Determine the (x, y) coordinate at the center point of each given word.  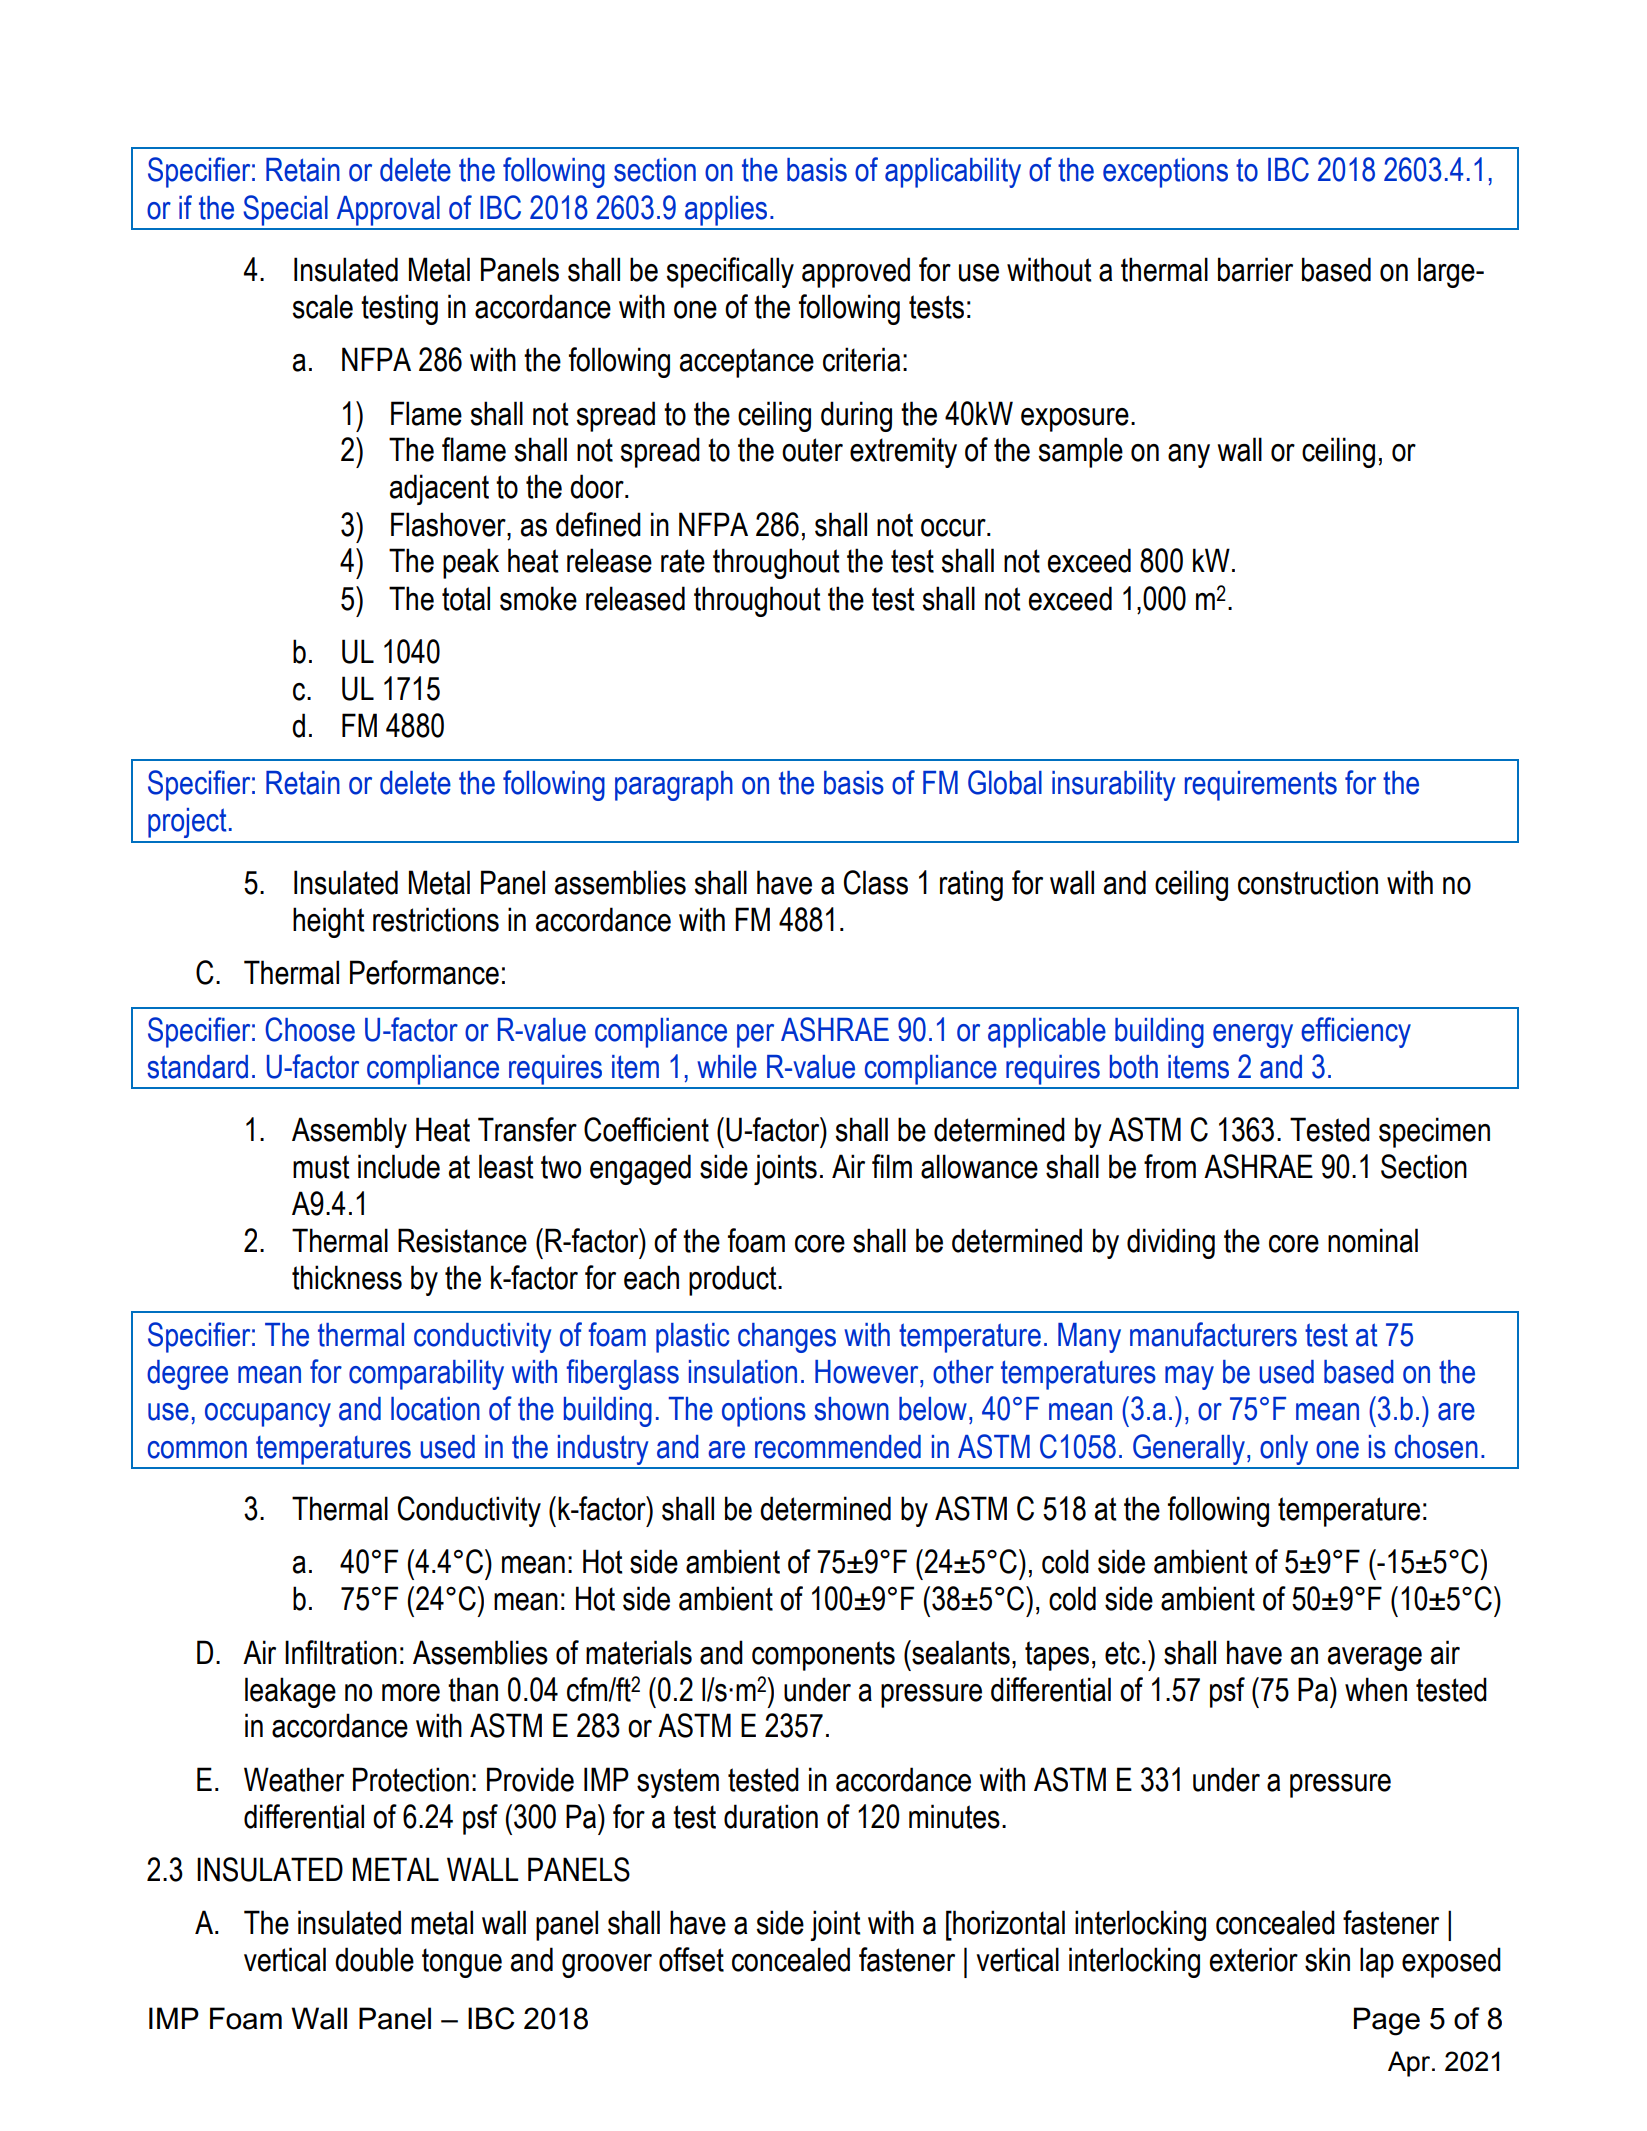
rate (683, 561)
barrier (1255, 269)
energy (1253, 1036)
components (823, 1656)
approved (856, 272)
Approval (388, 211)
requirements (1261, 786)
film (892, 1166)
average (1375, 1659)
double (374, 1959)
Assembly (349, 1132)
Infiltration (341, 1652)
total (466, 598)
